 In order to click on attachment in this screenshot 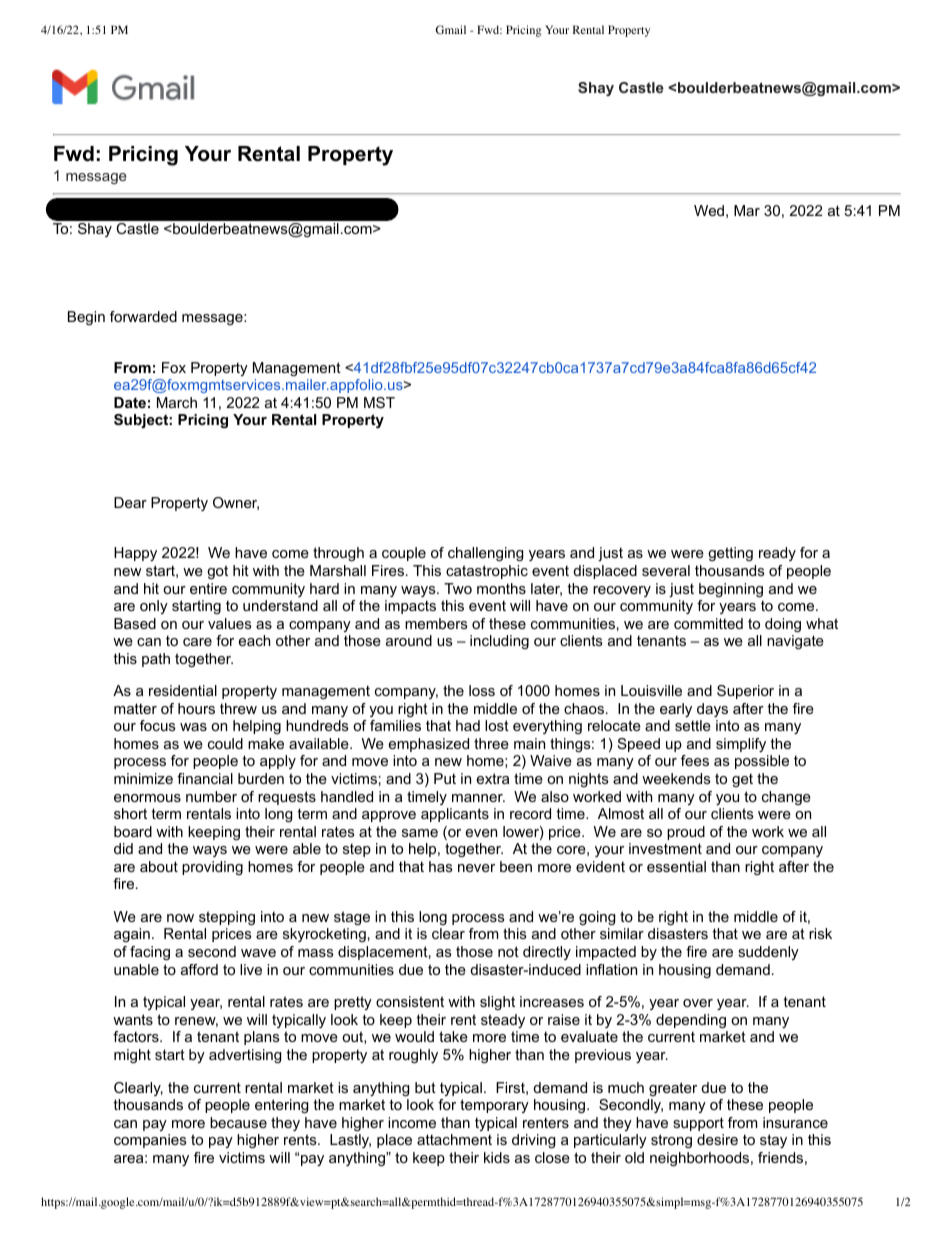, I will do `click(454, 1139)`.
